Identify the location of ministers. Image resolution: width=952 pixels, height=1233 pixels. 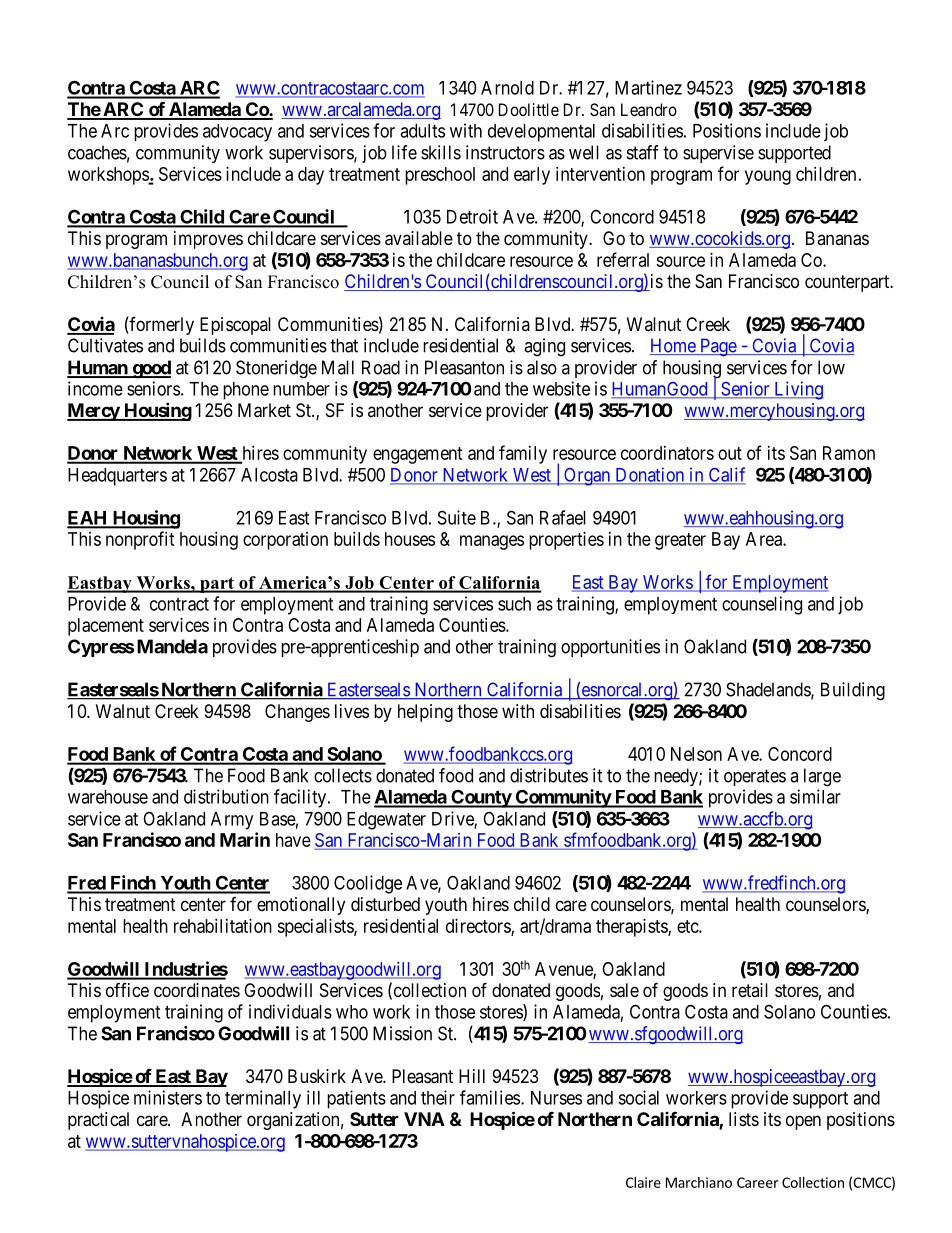
(168, 1097).
